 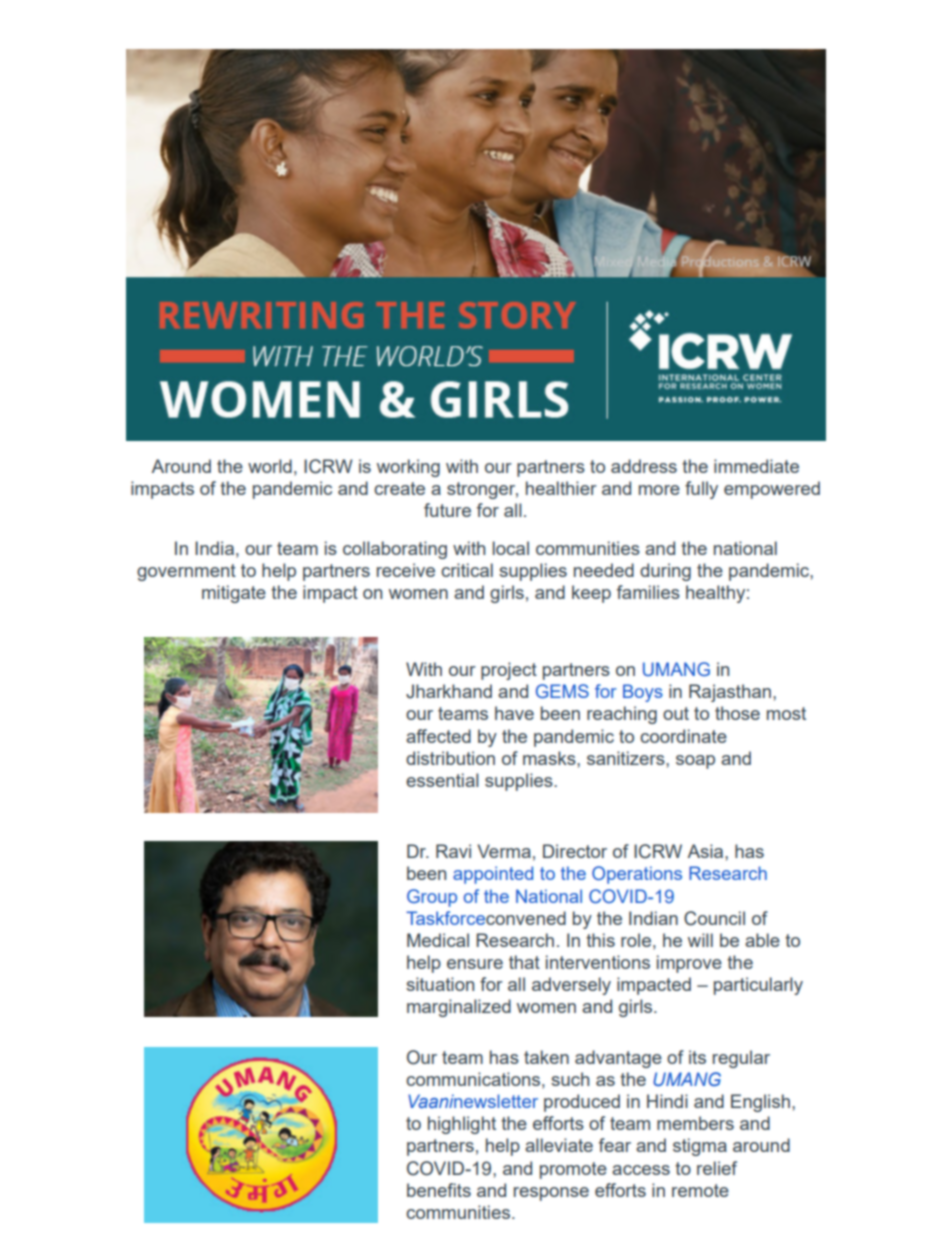 I want to click on world, so click(x=270, y=466).
